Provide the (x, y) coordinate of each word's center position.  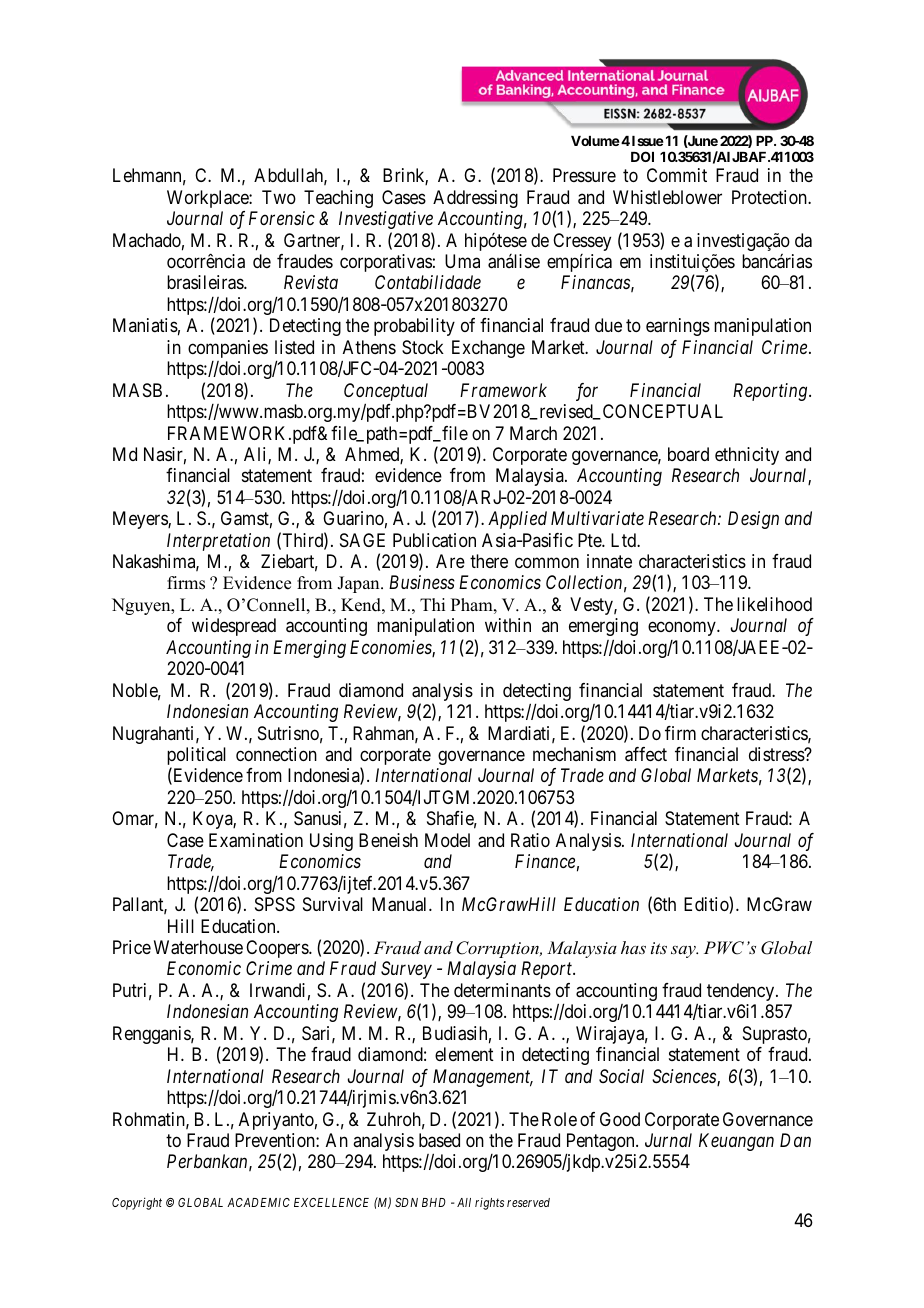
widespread (234, 627)
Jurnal (668, 1140)
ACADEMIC (258, 1202)
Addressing (475, 199)
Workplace (208, 199)
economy (683, 629)
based (439, 1140)
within (508, 625)
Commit (677, 175)
